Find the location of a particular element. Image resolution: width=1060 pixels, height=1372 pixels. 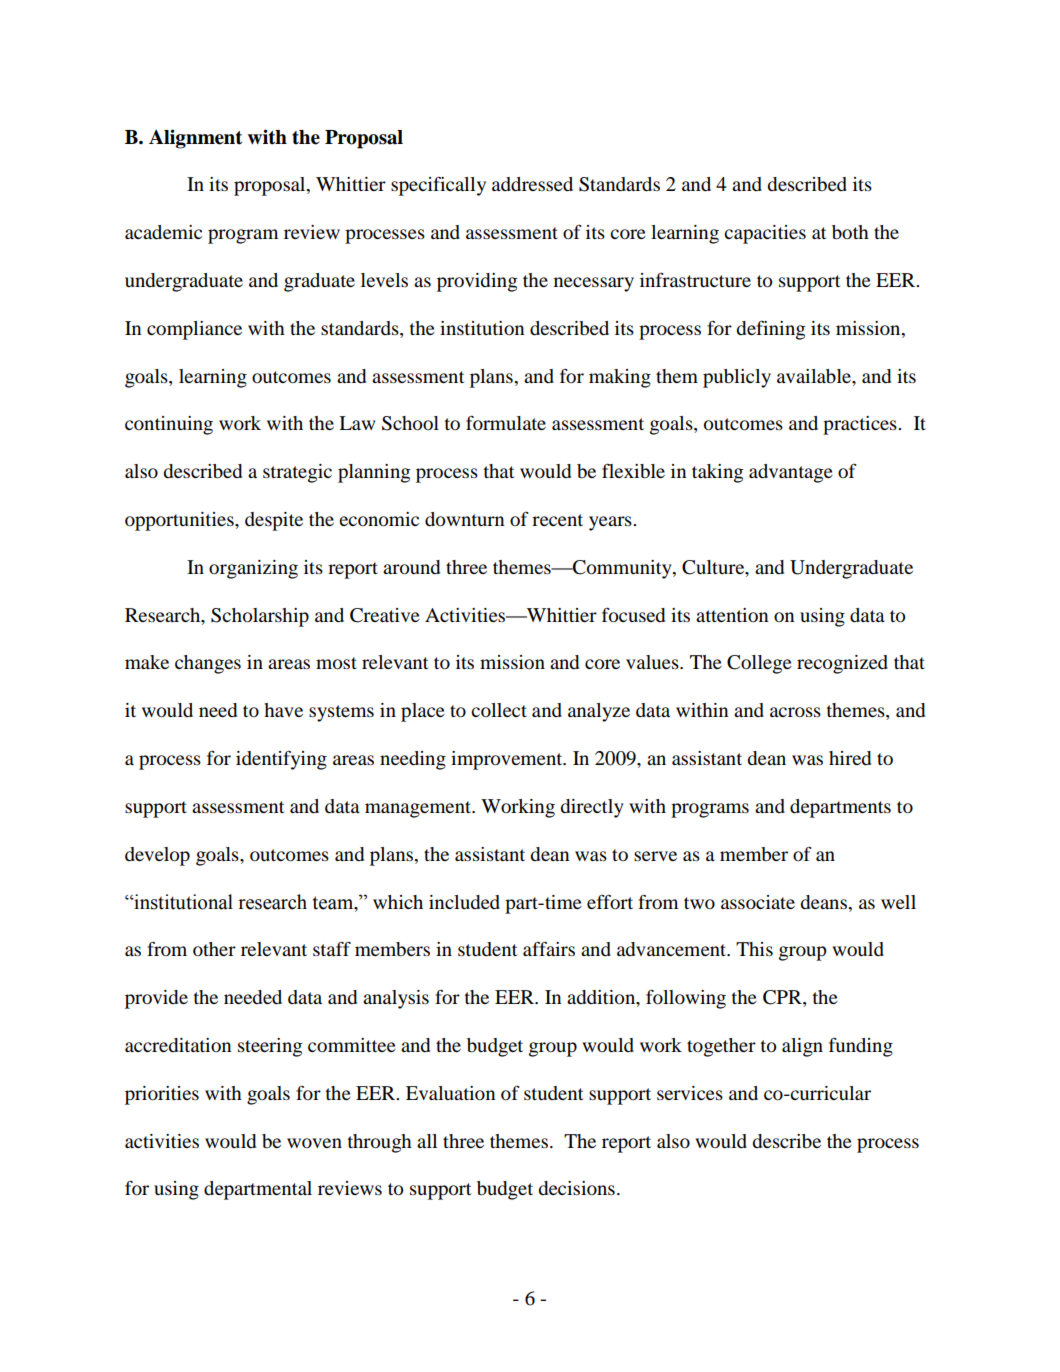

addressed is located at coordinates (532, 184).
